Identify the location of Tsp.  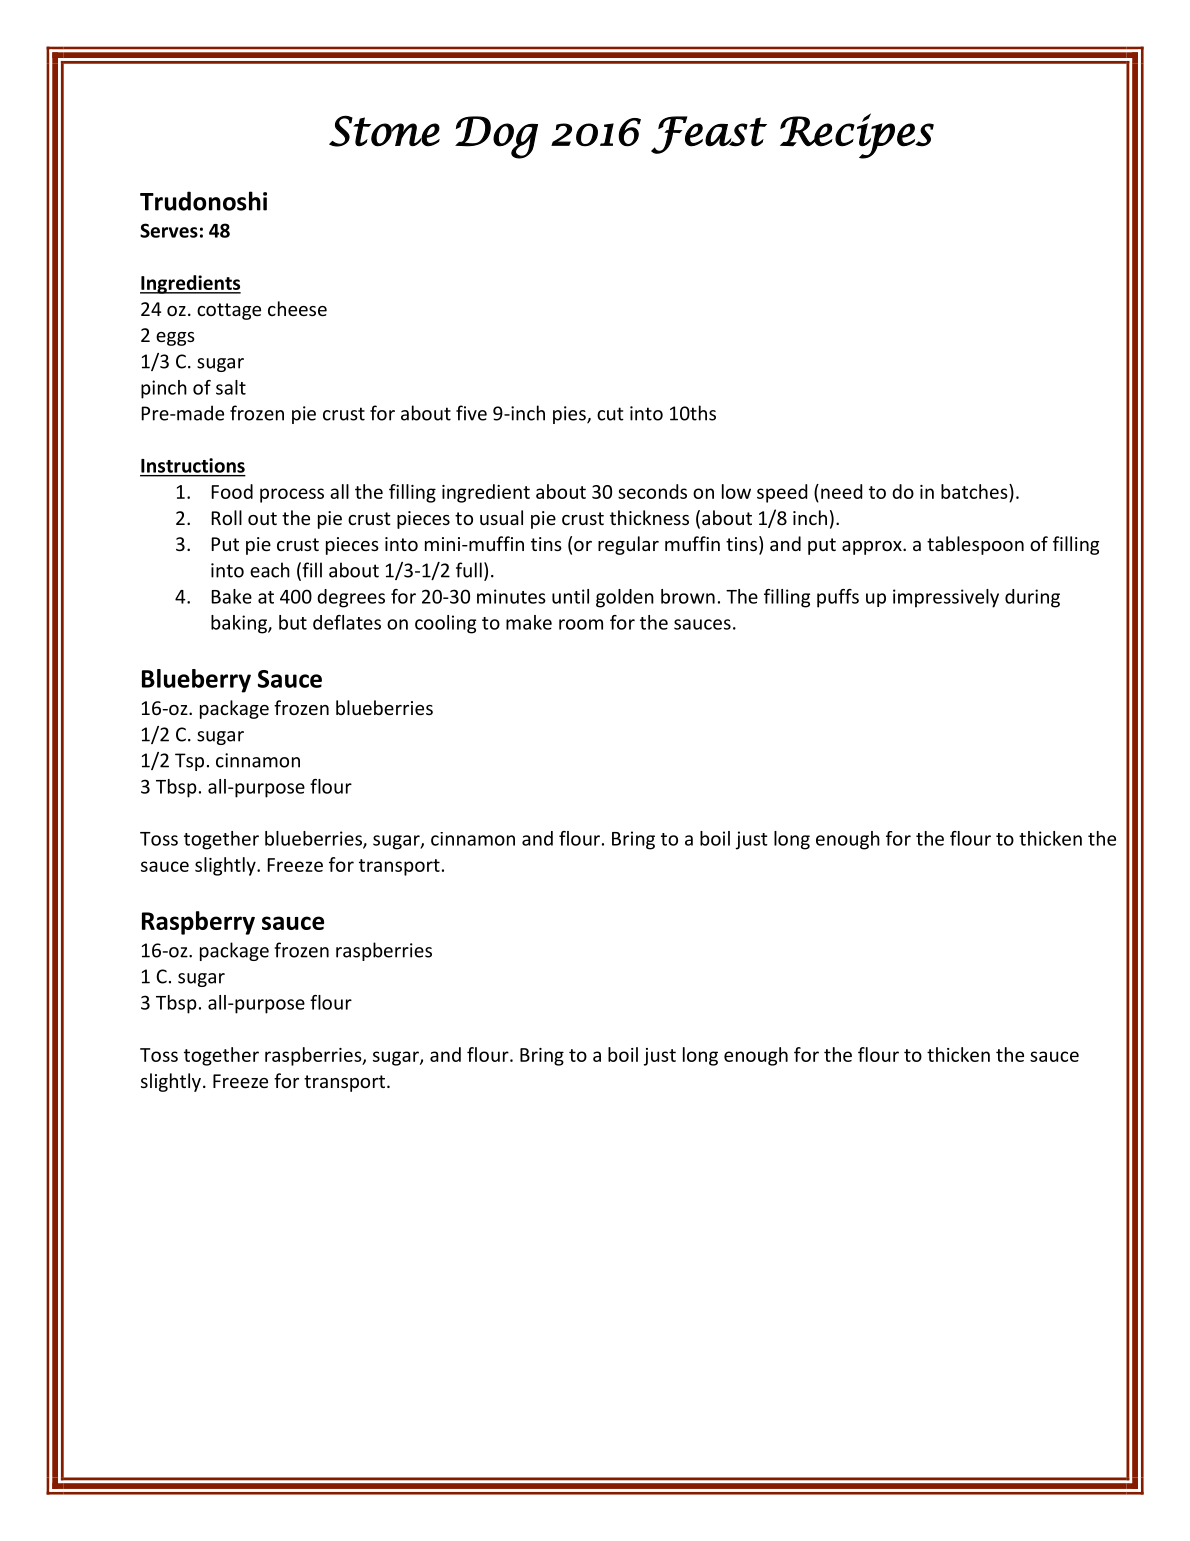
(189, 762).
